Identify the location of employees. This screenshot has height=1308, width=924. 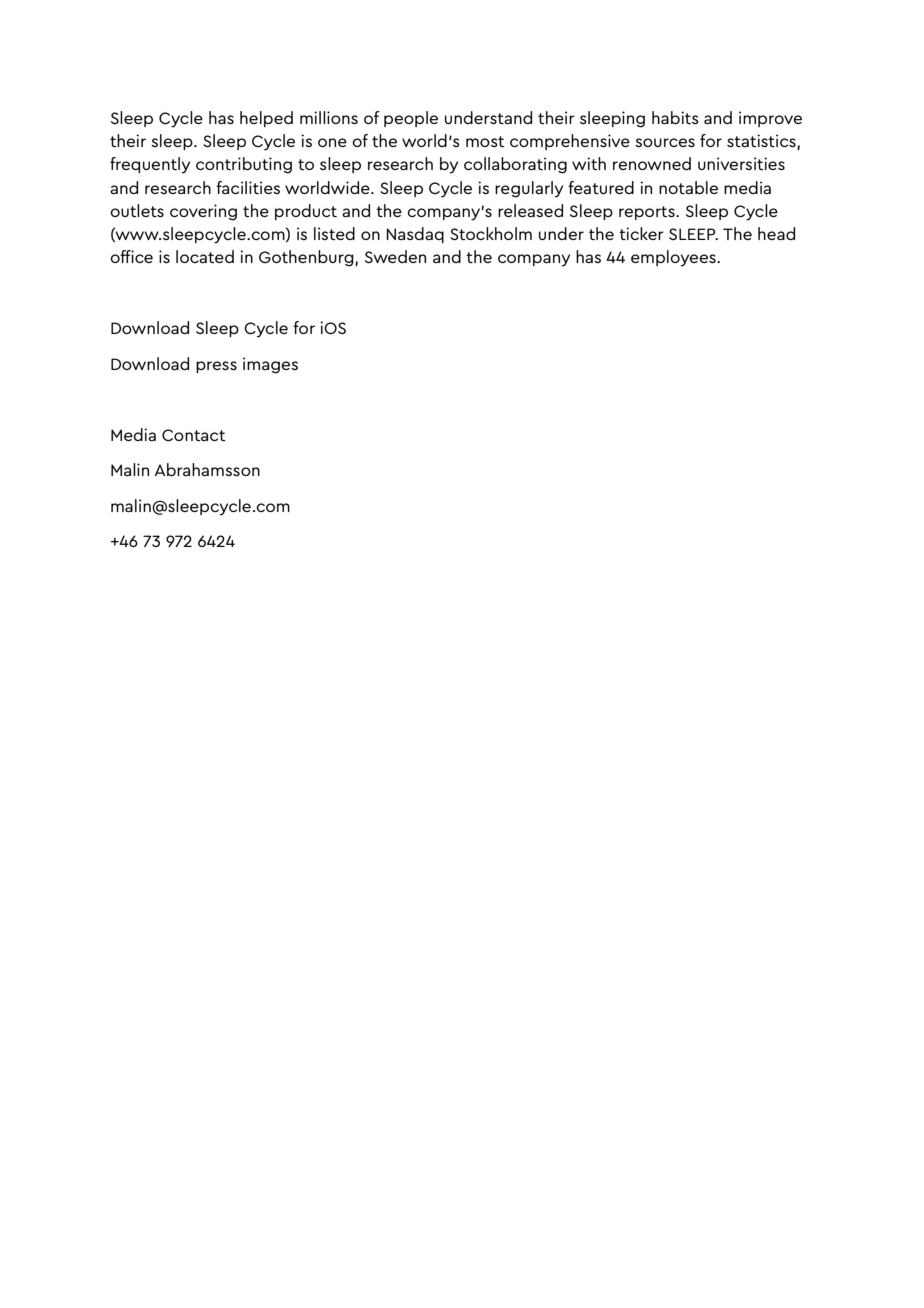
(674, 258).
